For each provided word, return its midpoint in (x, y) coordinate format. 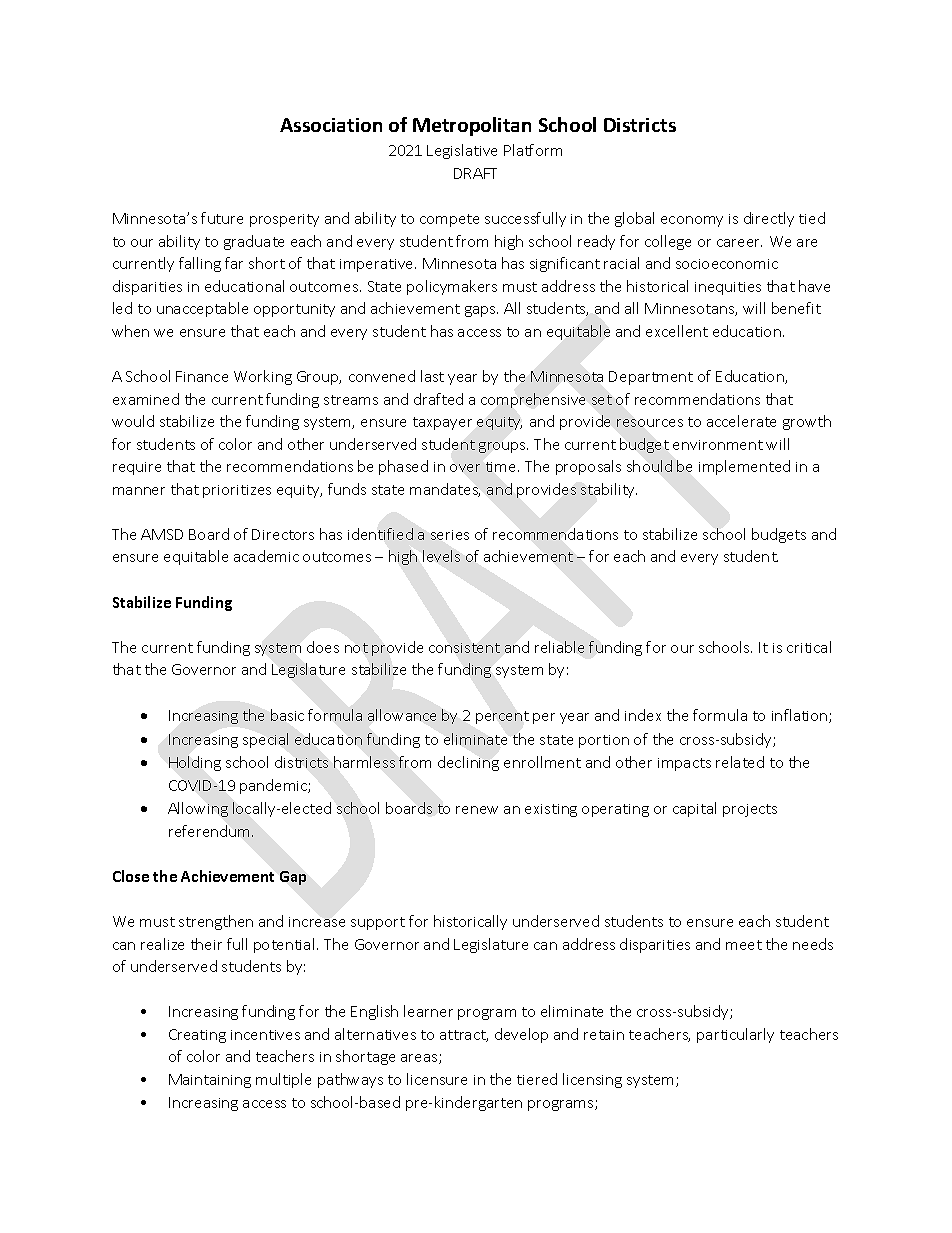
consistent (464, 648)
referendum (211, 831)
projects (750, 810)
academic (266, 556)
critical (809, 647)
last (432, 376)
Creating (197, 1036)
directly (769, 219)
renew (477, 810)
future (222, 218)
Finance (202, 376)
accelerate (741, 421)
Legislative (462, 151)
